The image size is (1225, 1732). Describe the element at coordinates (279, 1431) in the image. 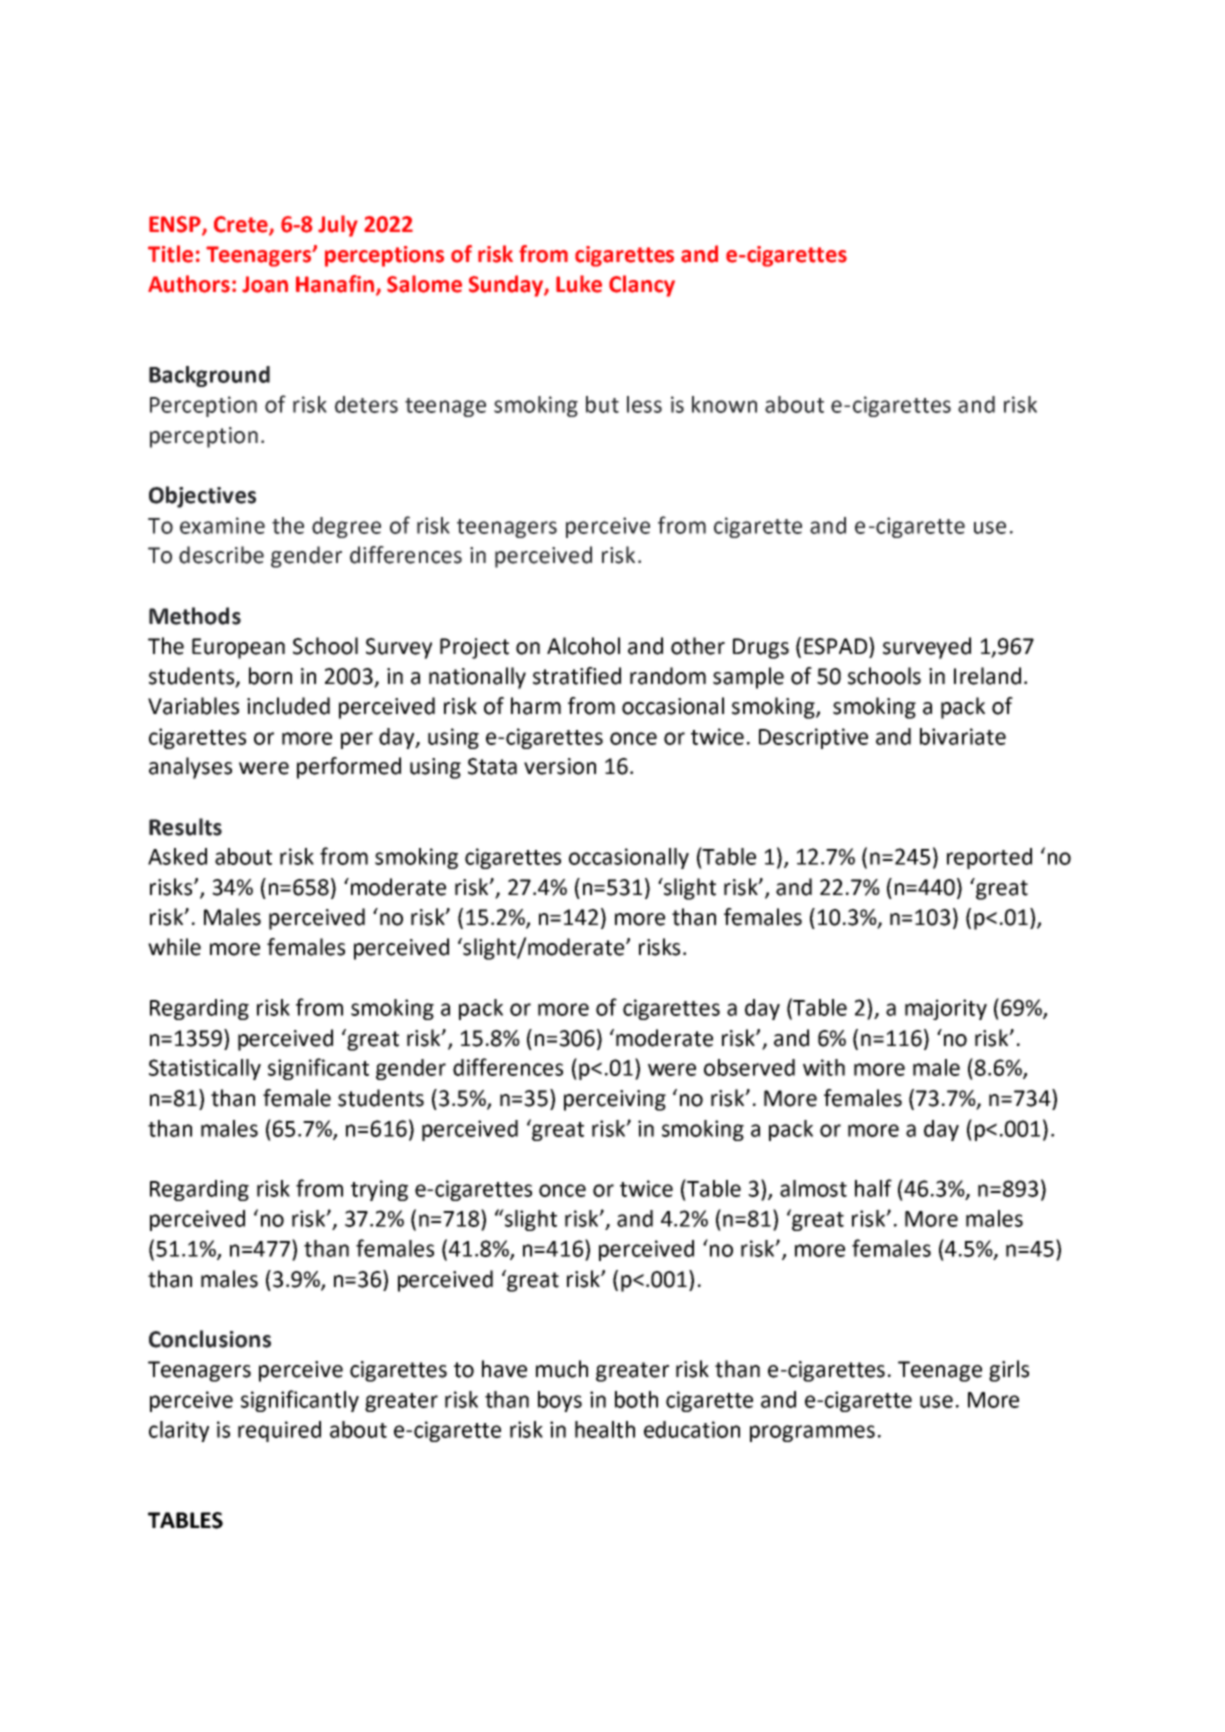

I see `required` at that location.
